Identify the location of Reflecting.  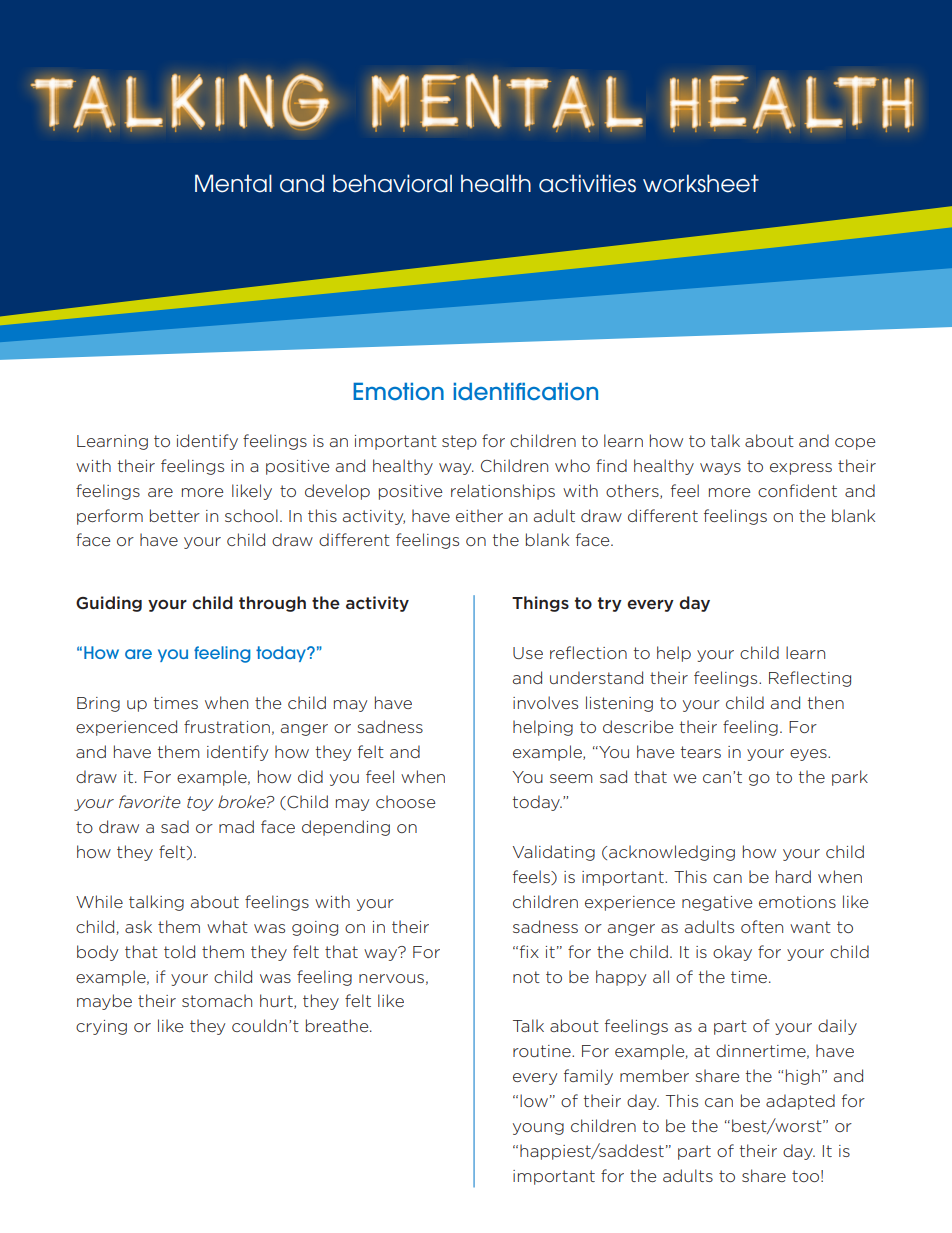
(810, 679).
